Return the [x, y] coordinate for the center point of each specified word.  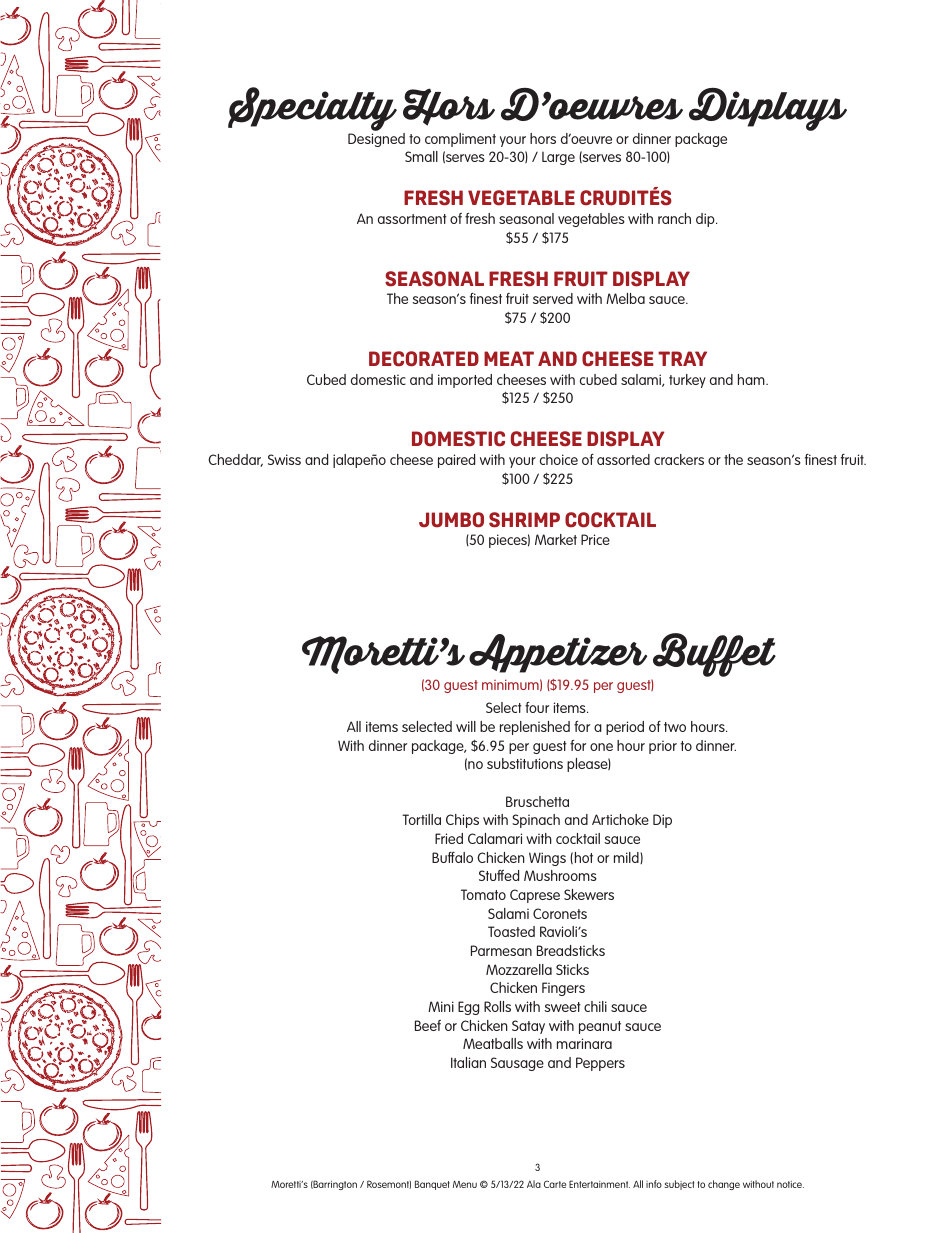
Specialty [312, 110]
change [724, 1185]
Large [558, 158]
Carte [555, 1184]
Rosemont [389, 1184]
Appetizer [558, 653]
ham [752, 379]
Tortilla [421, 819]
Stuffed [499, 875]
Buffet [713, 656]
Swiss [284, 459]
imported [465, 381]
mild [627, 858]
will [466, 726]
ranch [674, 218]
